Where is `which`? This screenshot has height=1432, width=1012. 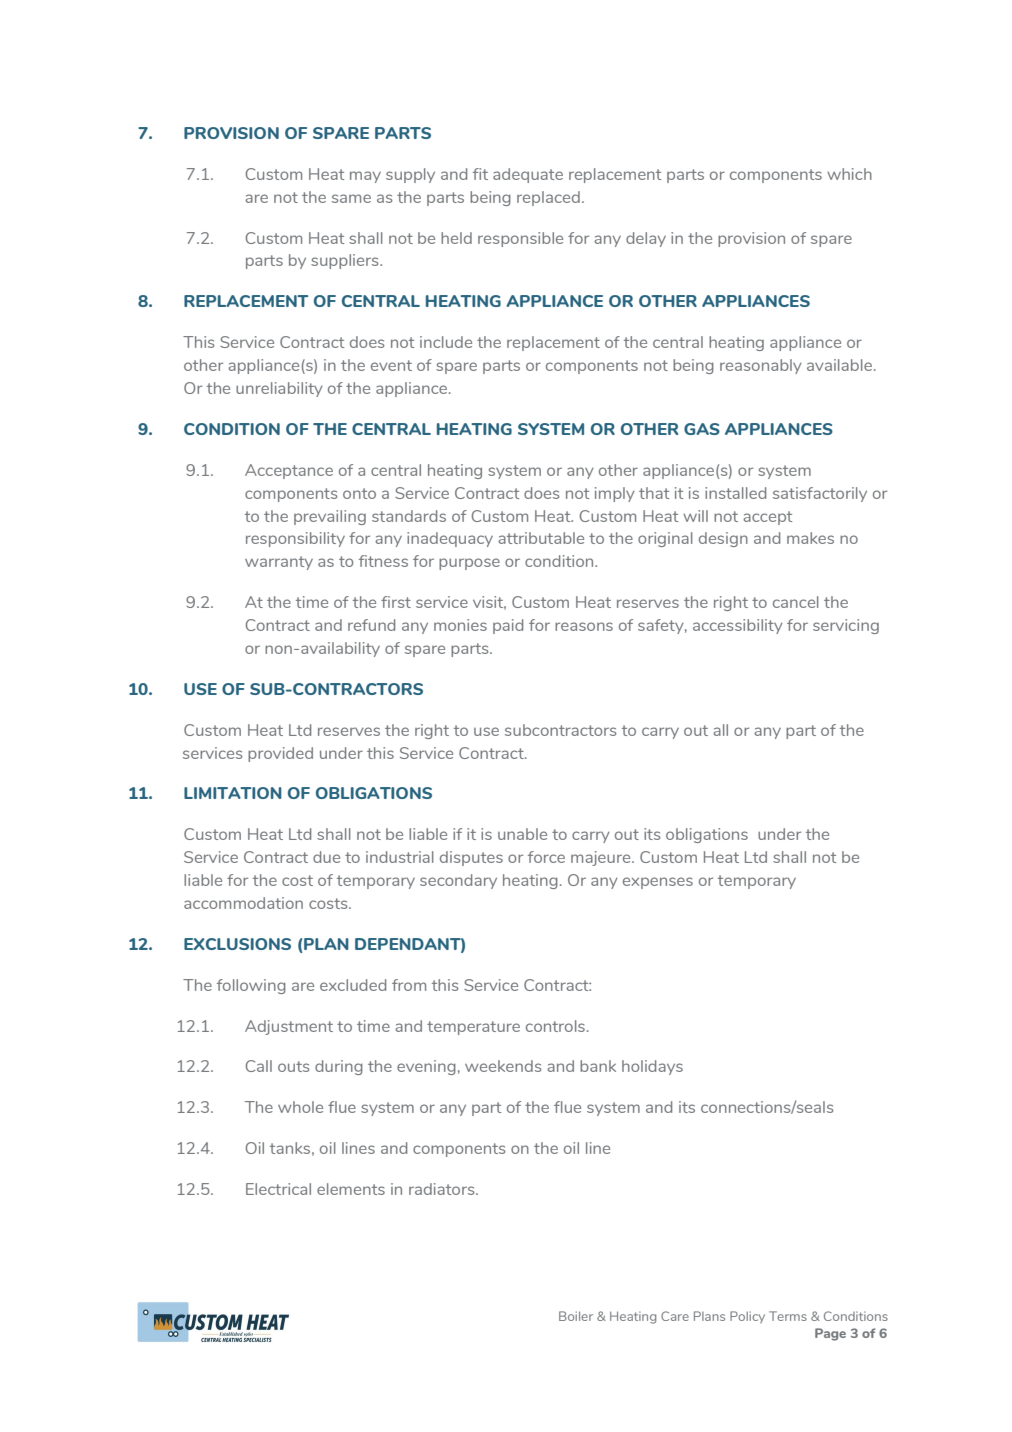 which is located at coordinates (849, 174).
